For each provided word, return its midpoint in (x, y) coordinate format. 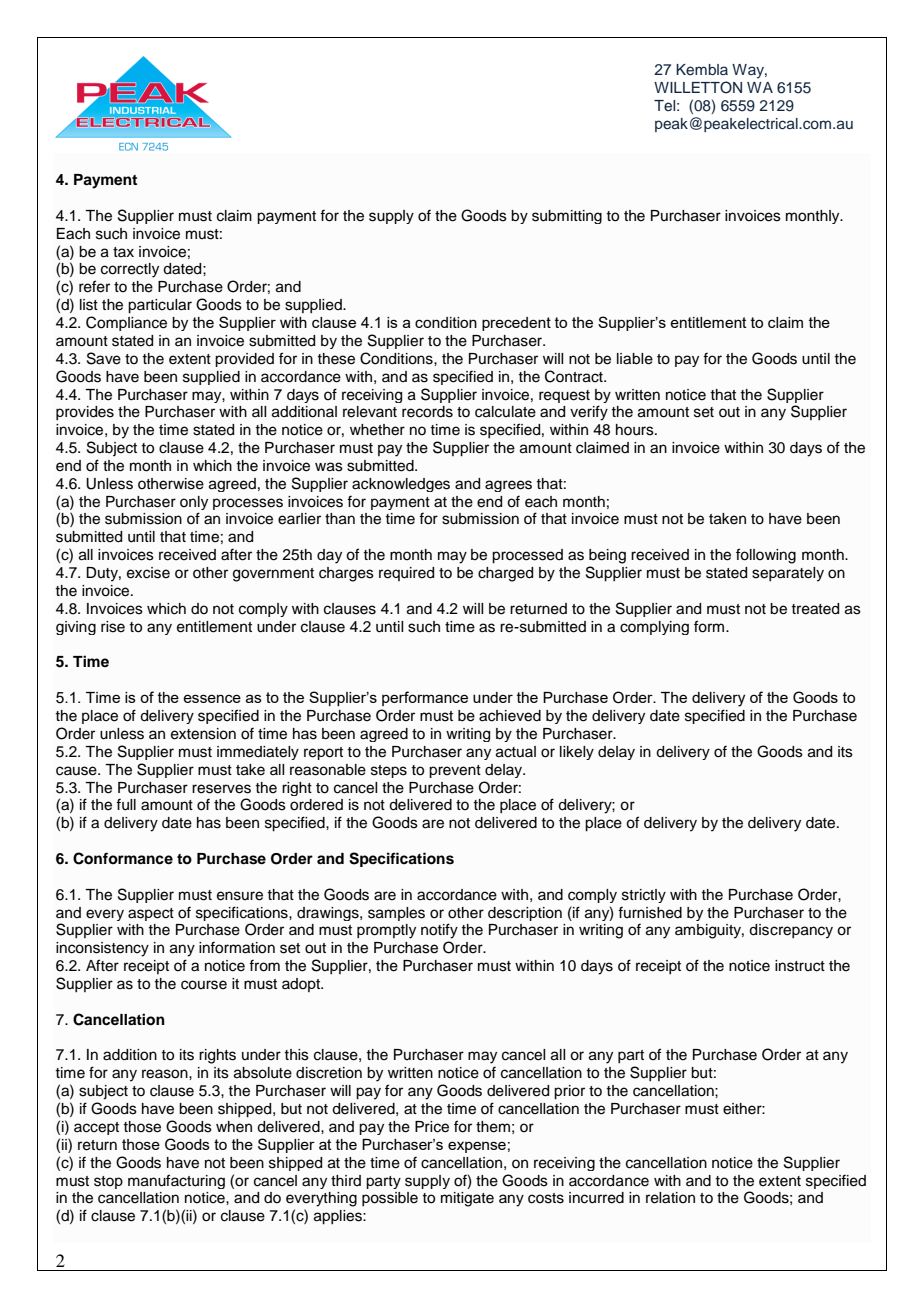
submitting (567, 217)
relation (670, 1198)
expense (477, 1147)
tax (123, 252)
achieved (510, 716)
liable (635, 359)
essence (212, 698)
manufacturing (176, 1181)
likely (577, 753)
